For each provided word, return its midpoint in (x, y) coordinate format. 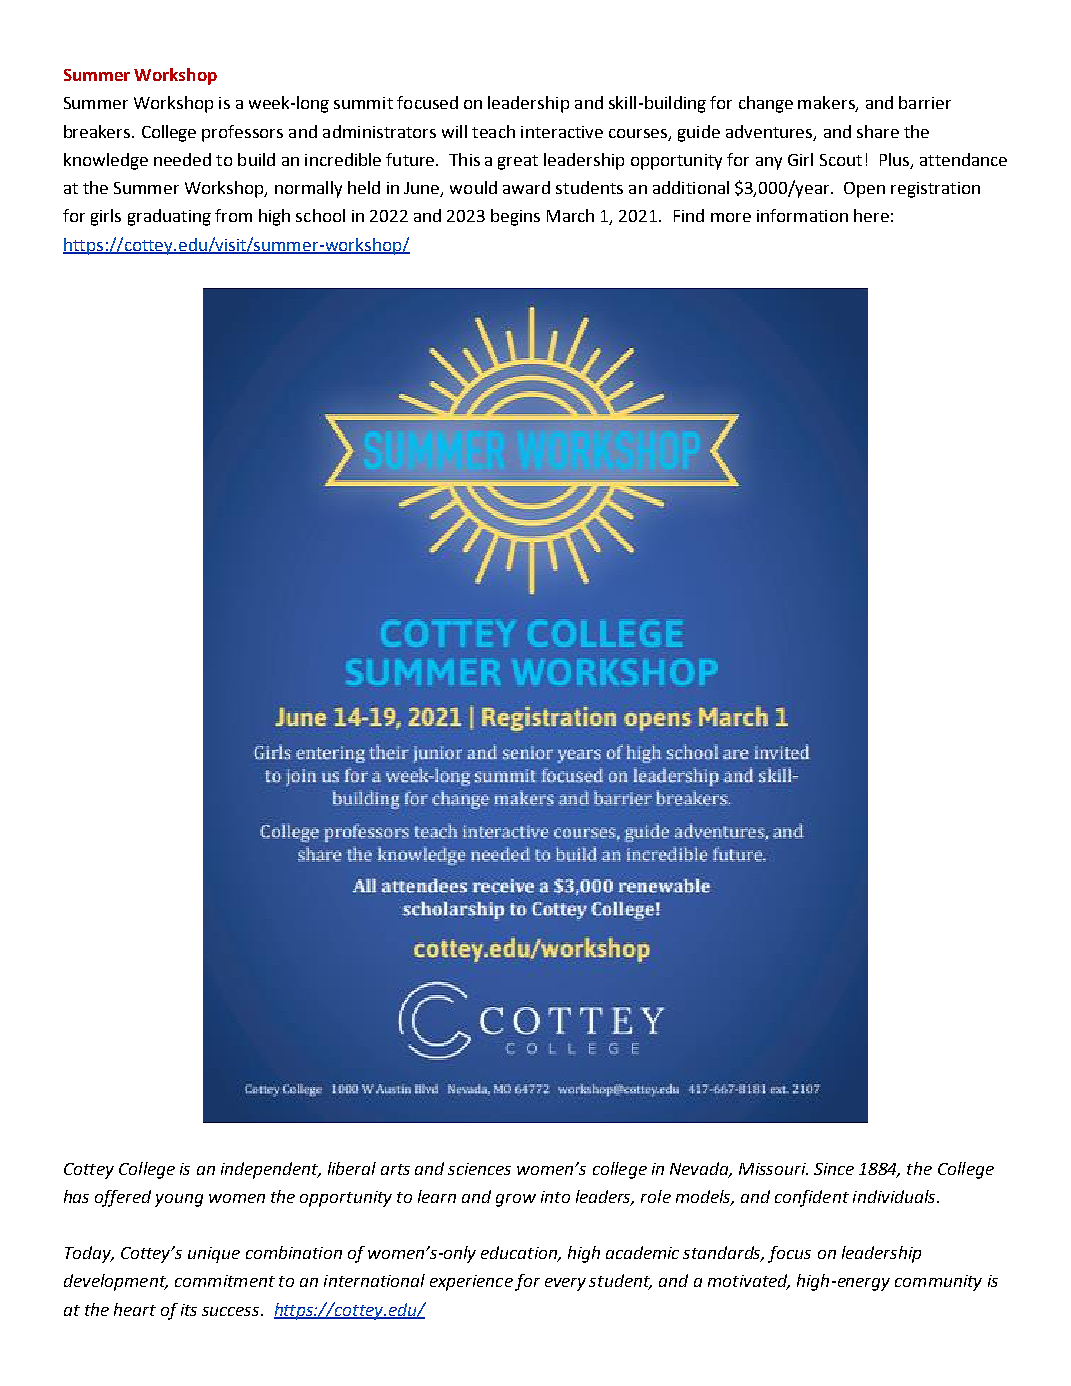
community (938, 1283)
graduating (169, 217)
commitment (225, 1281)
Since (834, 1169)
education (520, 1254)
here (871, 215)
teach (493, 131)
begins (515, 217)
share (878, 131)
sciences (479, 1169)
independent (270, 1170)
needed (182, 159)
